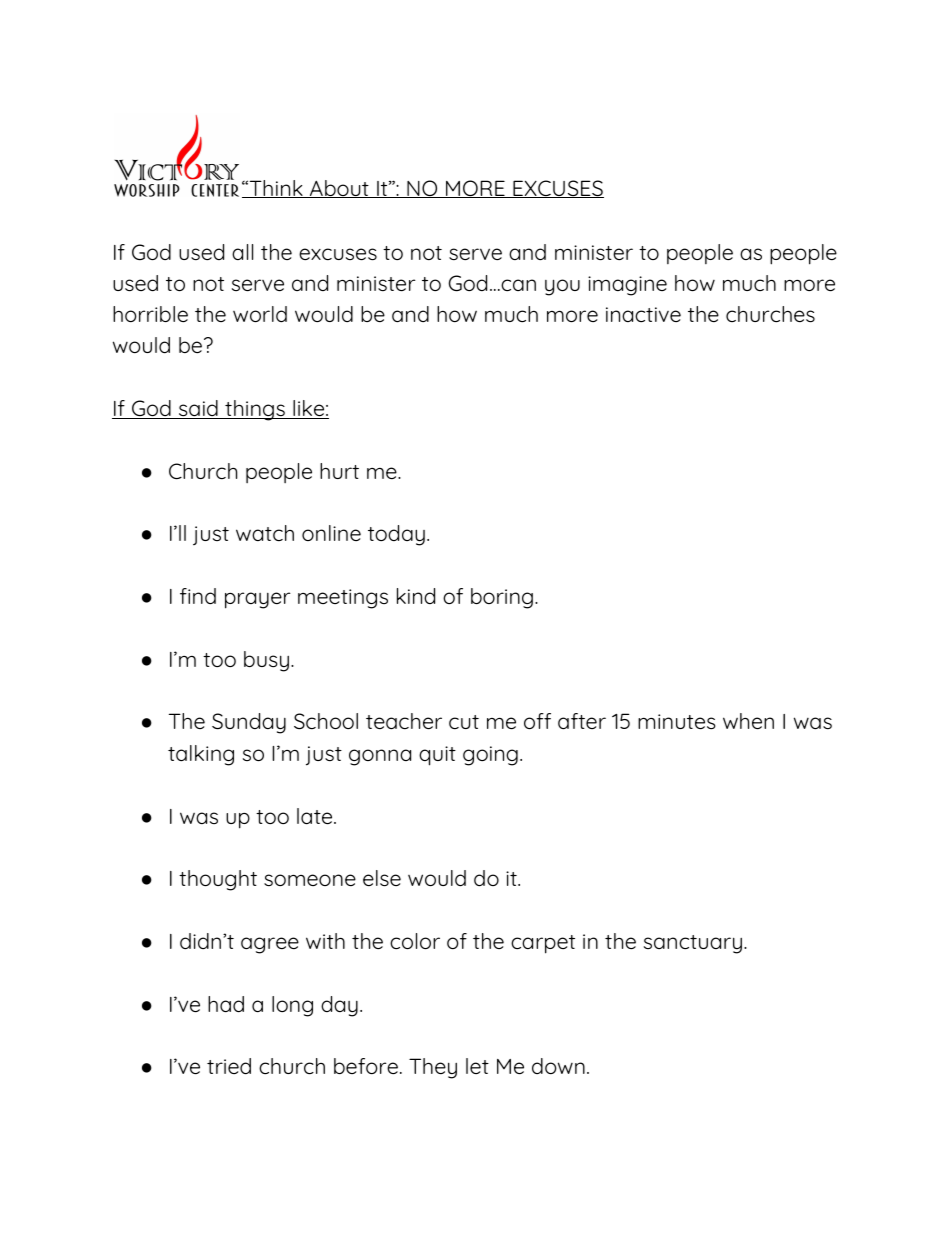 The height and width of the screenshot is (1233, 952). I want to click on tried, so click(229, 1066).
